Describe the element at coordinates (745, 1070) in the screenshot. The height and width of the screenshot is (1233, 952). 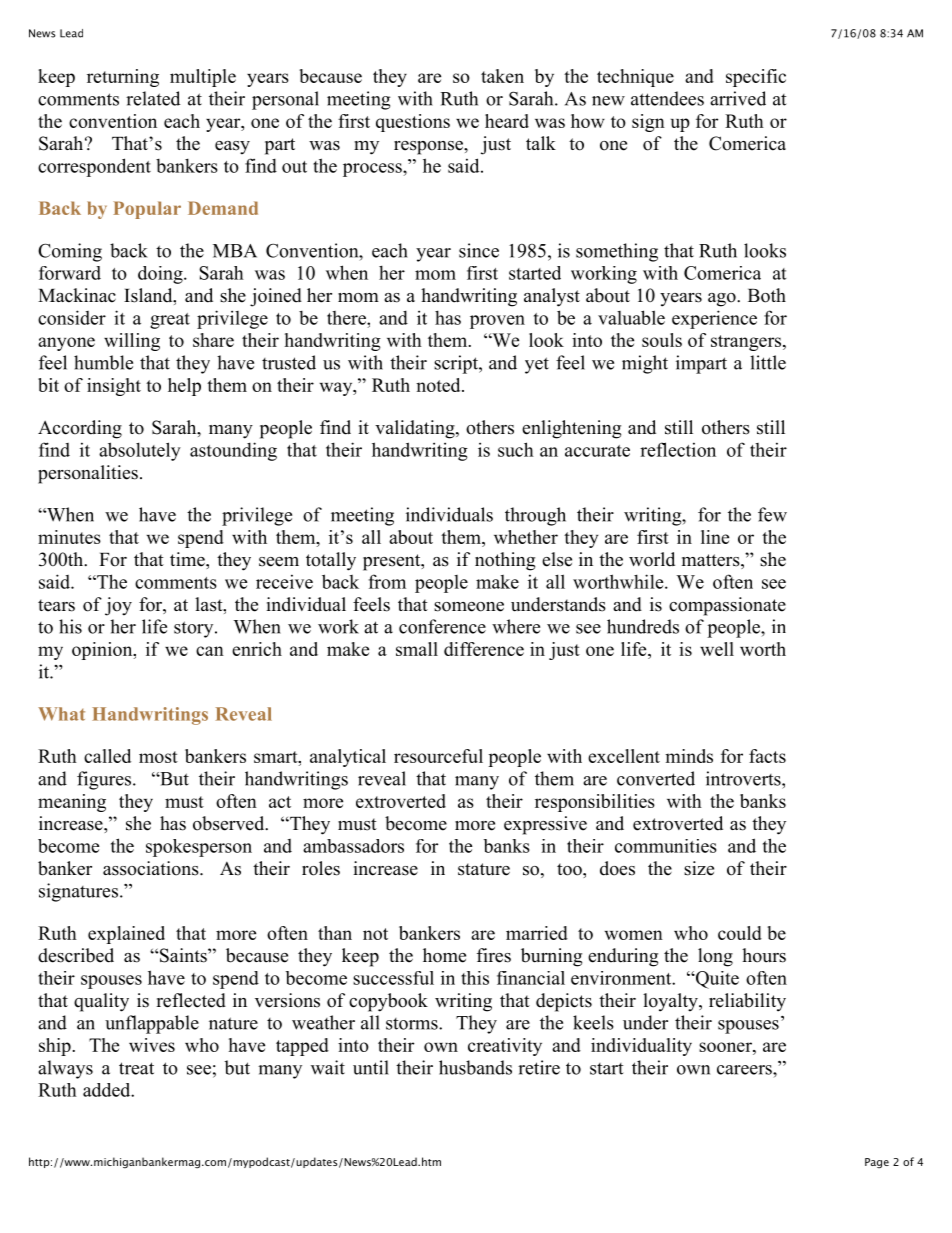
I see `careers` at that location.
